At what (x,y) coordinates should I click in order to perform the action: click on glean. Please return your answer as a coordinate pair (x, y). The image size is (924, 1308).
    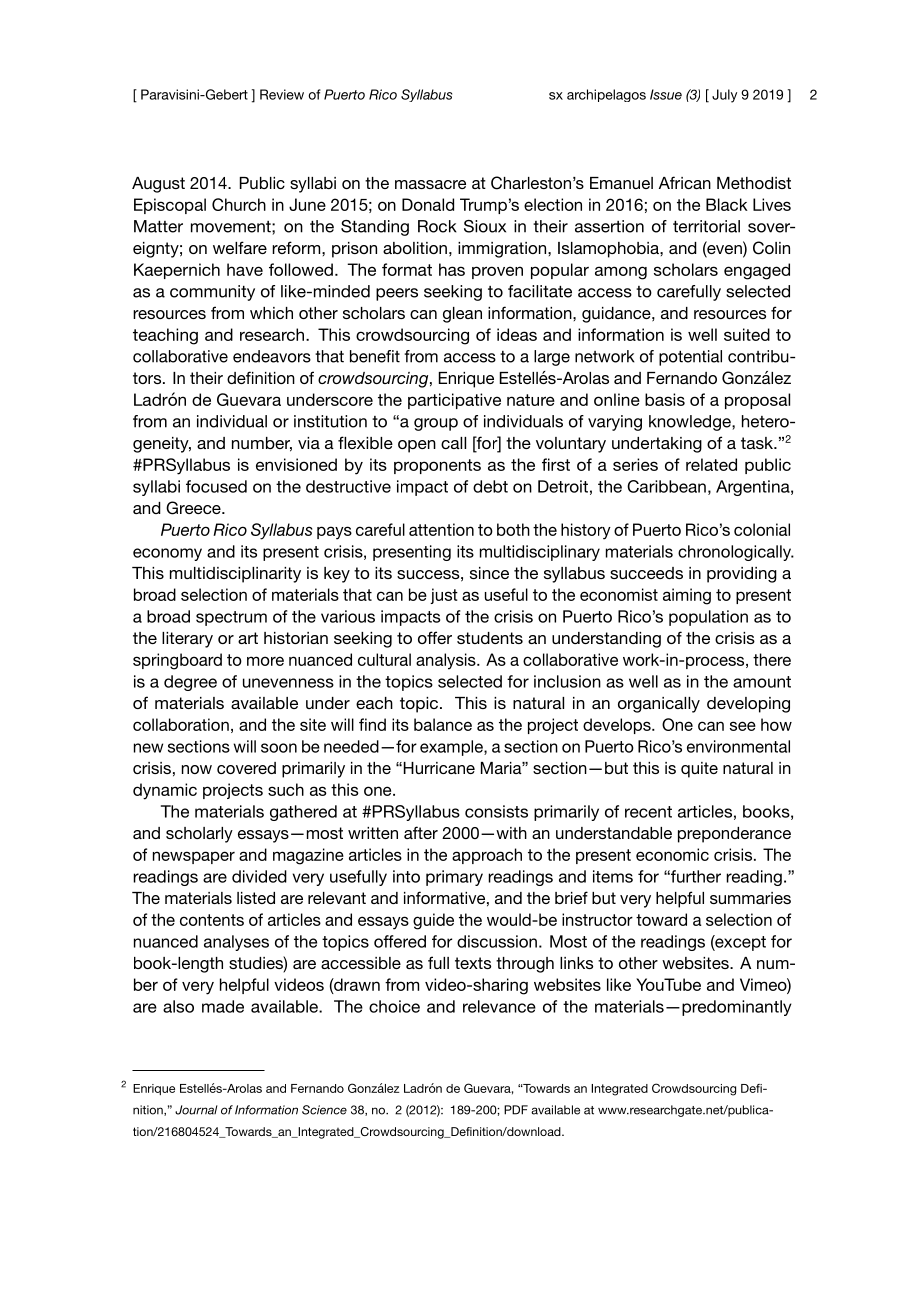
    Looking at the image, I should click on (462, 315).
